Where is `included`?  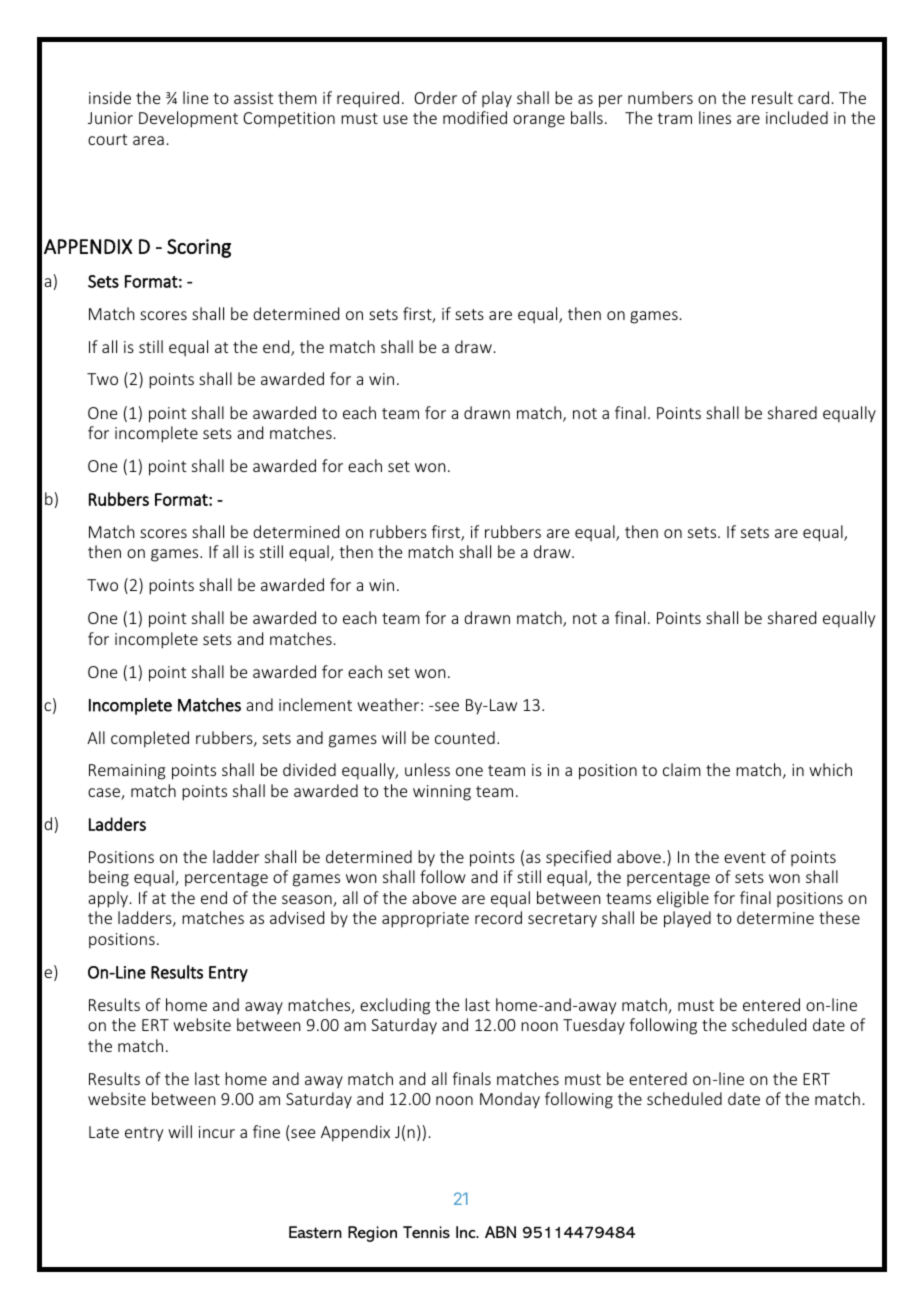
included is located at coordinates (797, 117).
